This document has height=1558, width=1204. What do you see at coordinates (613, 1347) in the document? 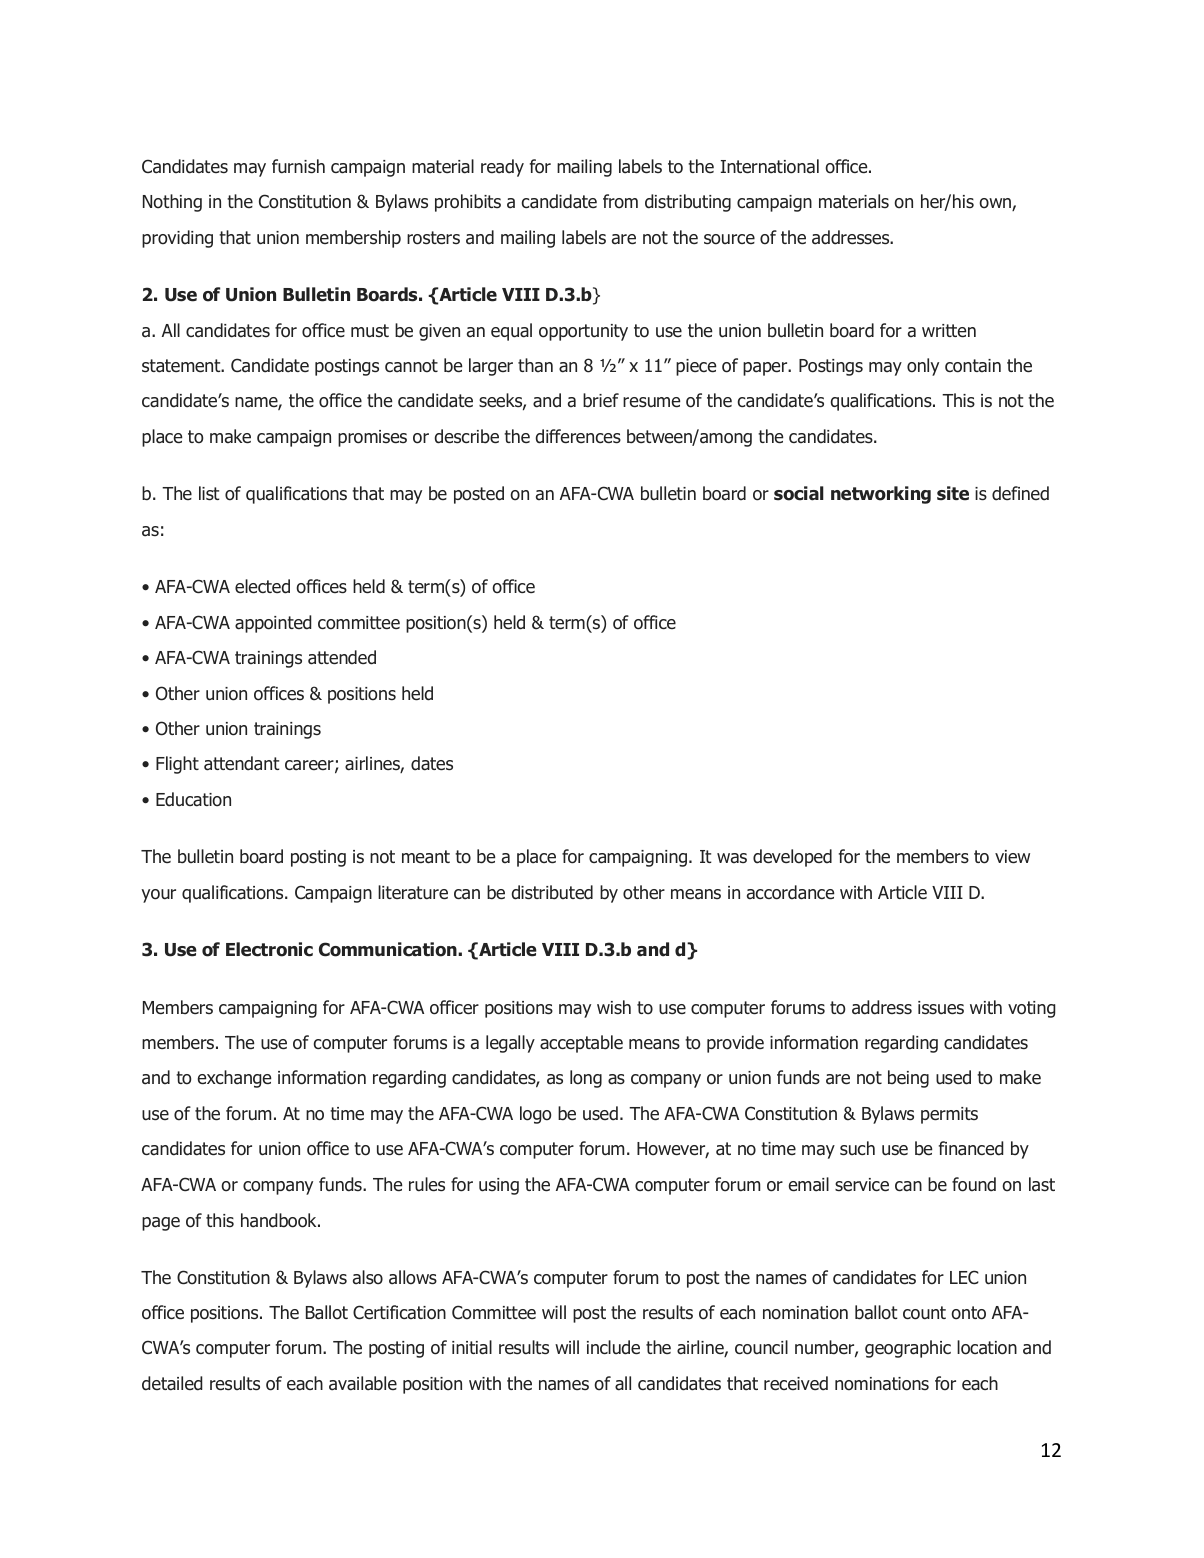
I see `include` at bounding box center [613, 1347].
